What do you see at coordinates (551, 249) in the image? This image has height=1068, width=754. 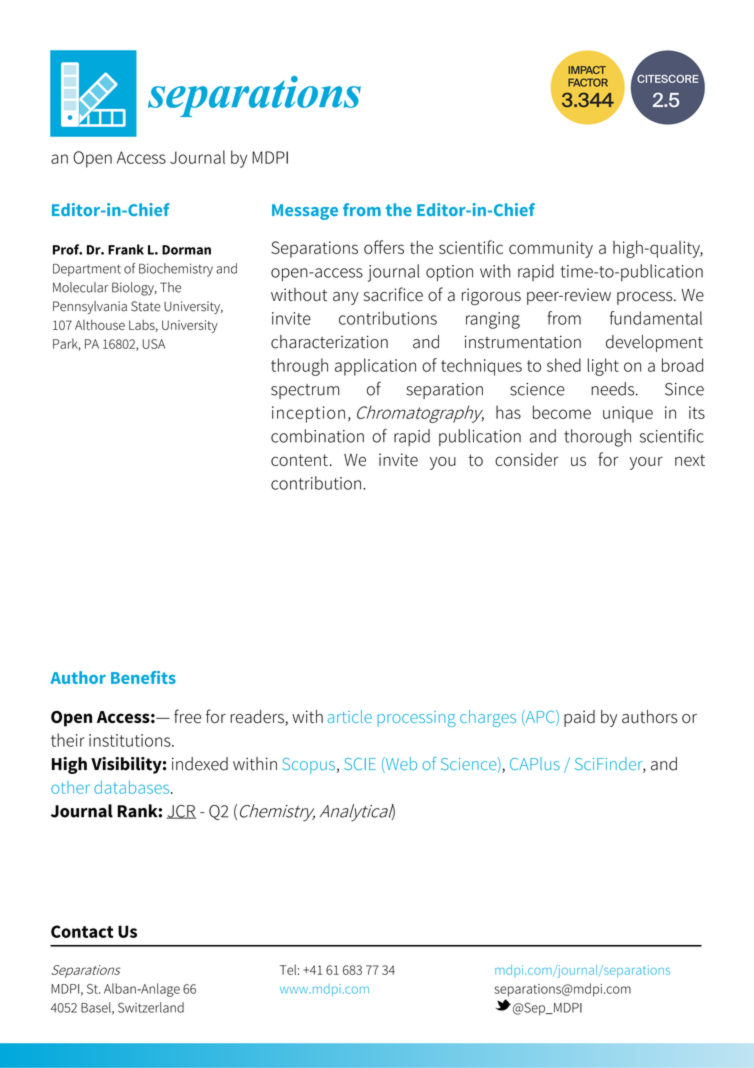 I see `community` at bounding box center [551, 249].
